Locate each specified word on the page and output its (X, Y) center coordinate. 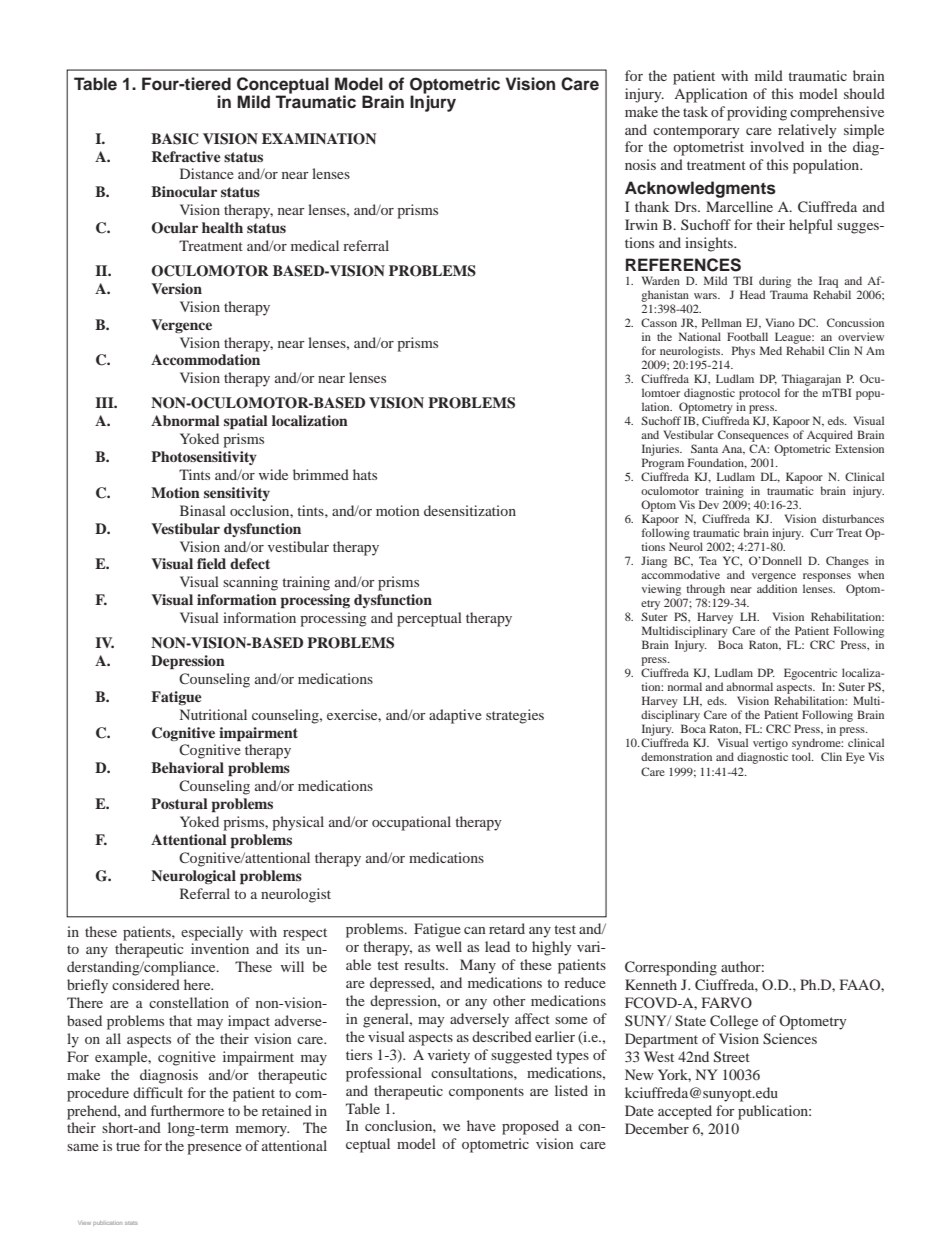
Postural (179, 803)
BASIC (174, 139)
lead (497, 946)
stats (131, 1223)
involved (777, 146)
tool (802, 756)
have (481, 1125)
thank (652, 206)
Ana (733, 450)
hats (365, 474)
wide (273, 474)
